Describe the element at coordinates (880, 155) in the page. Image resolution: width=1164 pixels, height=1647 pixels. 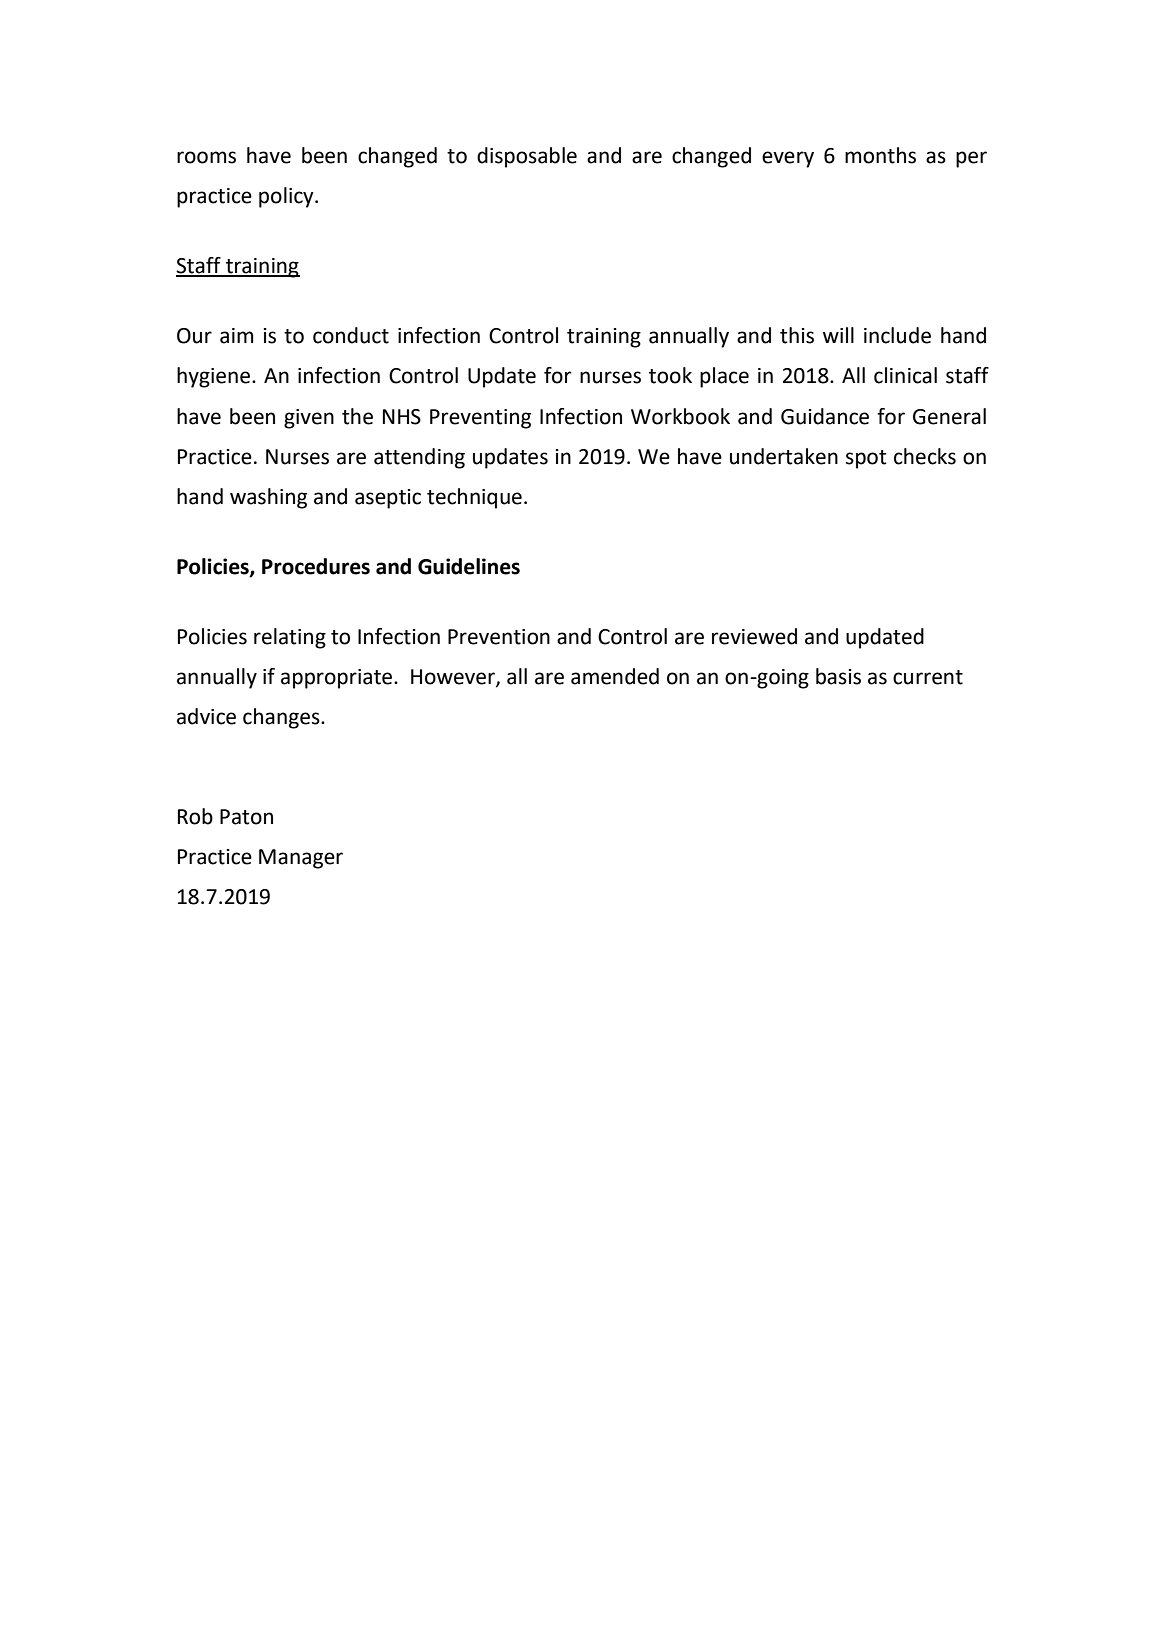
I see `months` at that location.
